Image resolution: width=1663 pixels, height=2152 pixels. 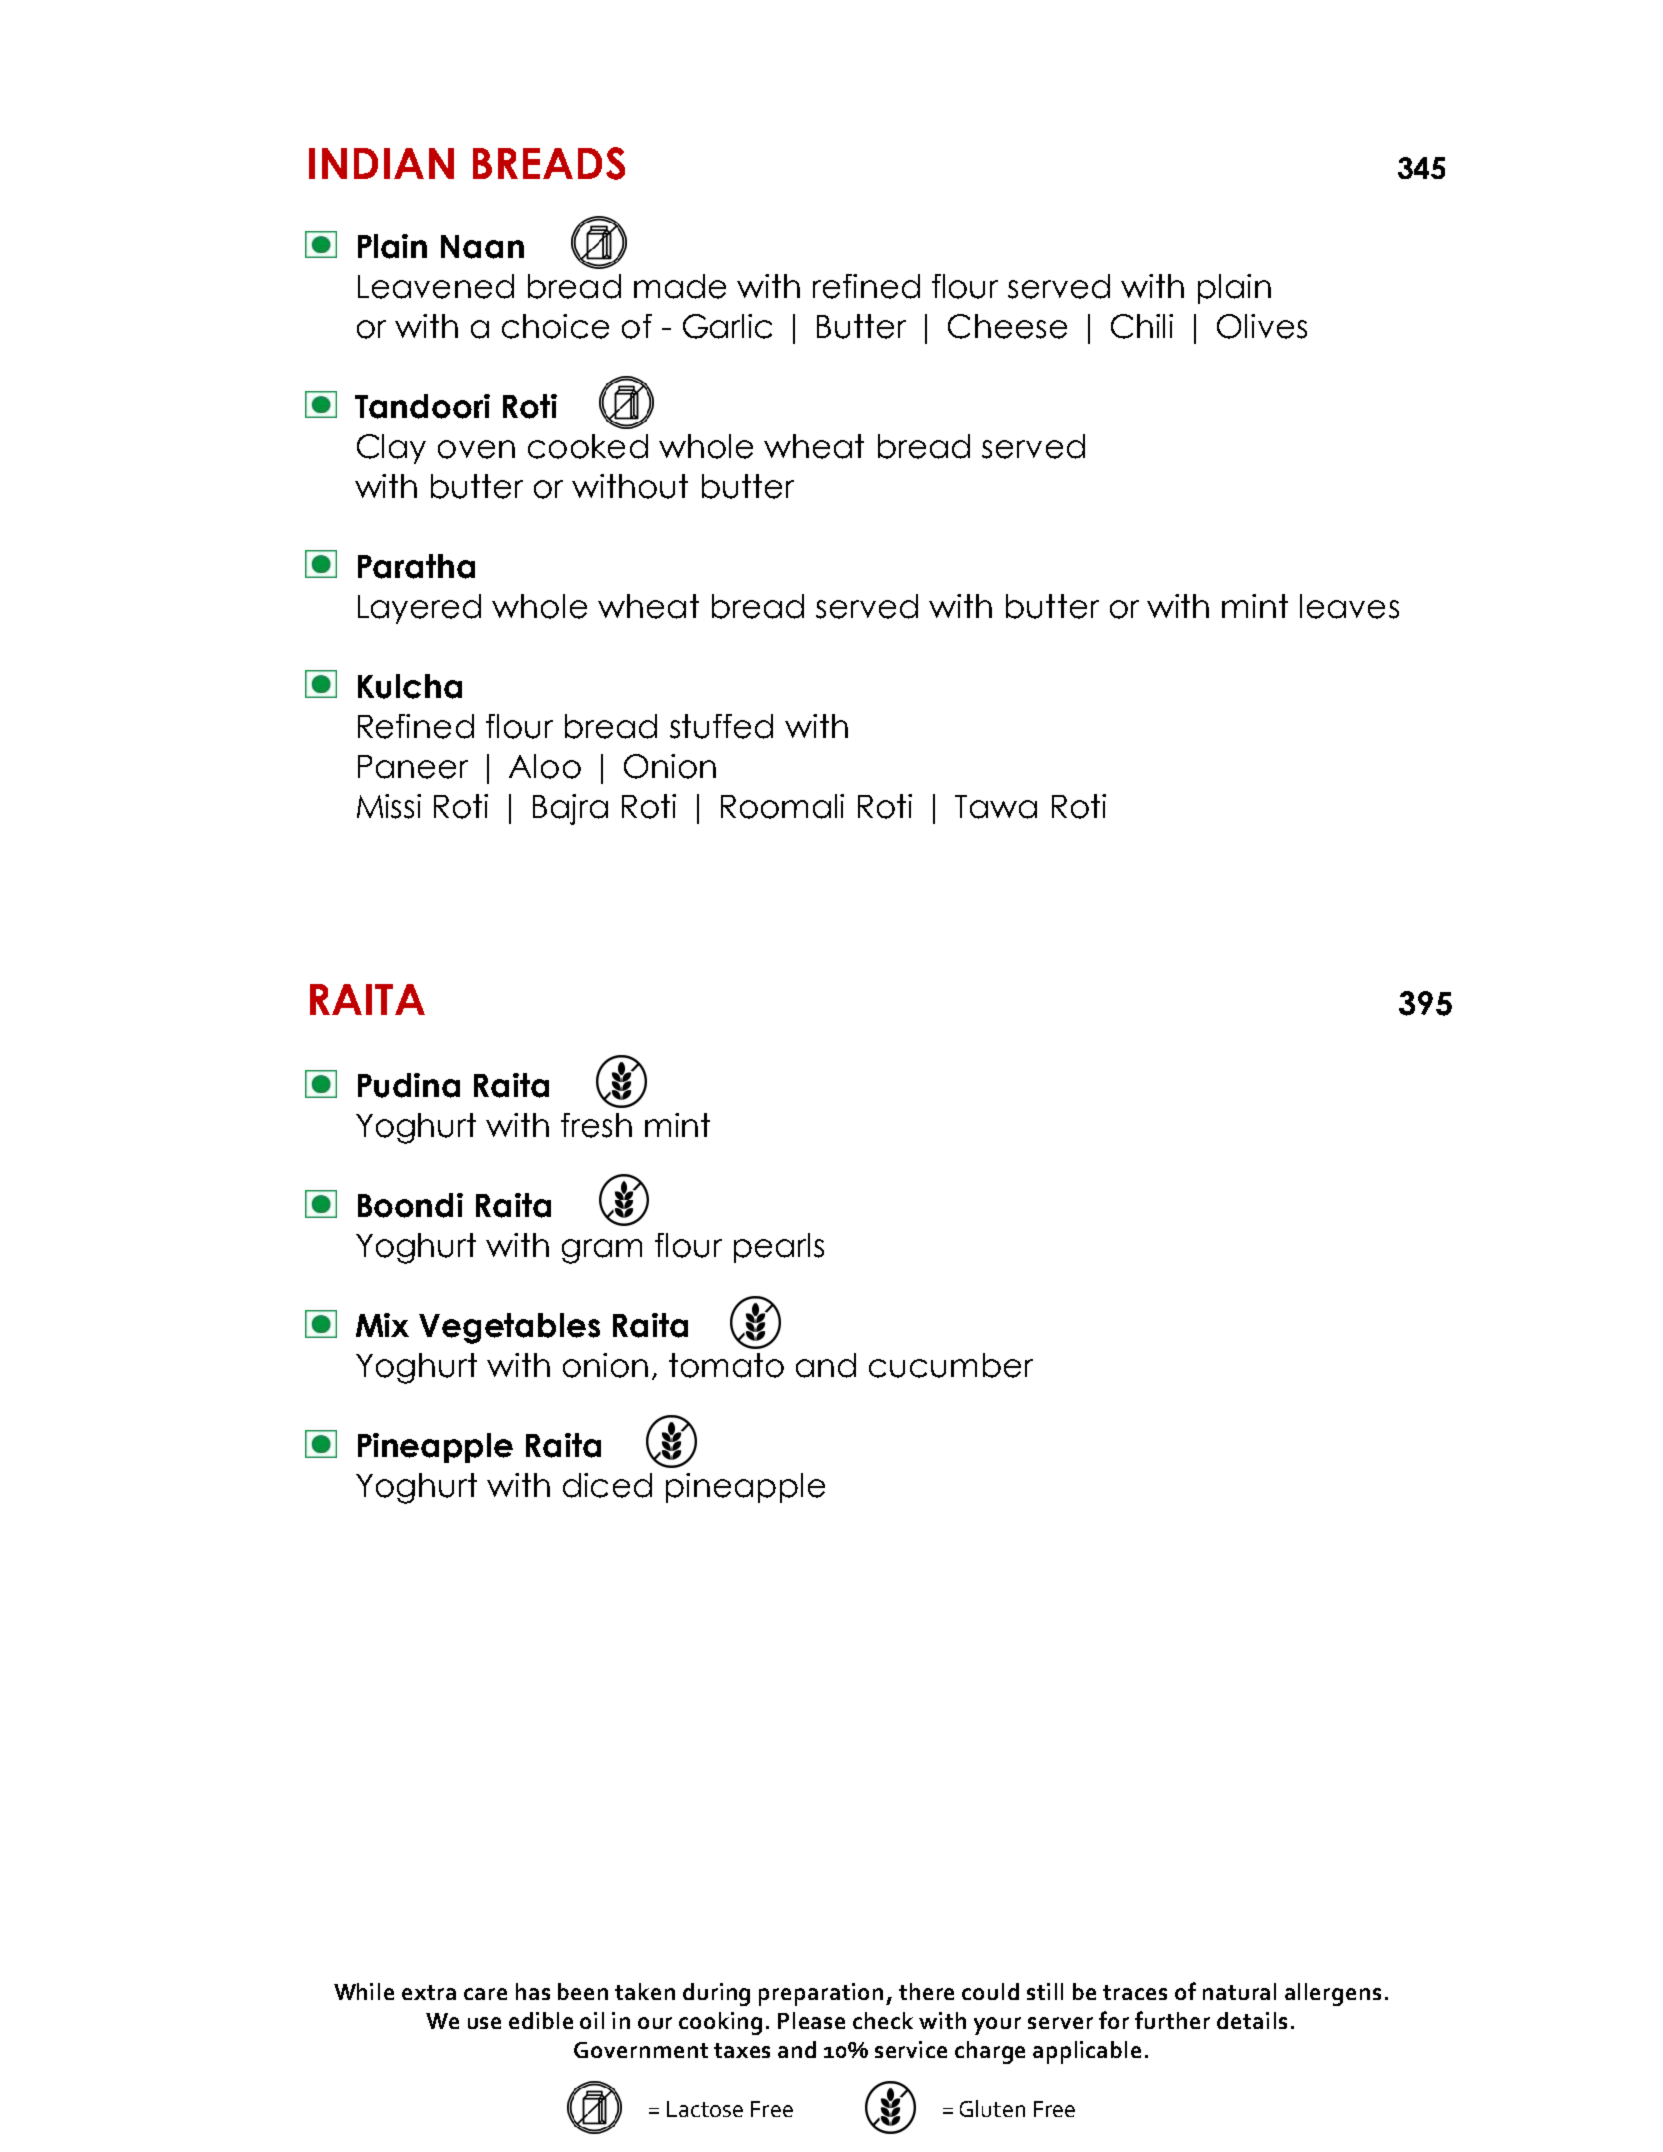 What do you see at coordinates (1349, 606) in the document?
I see `leaves` at bounding box center [1349, 606].
